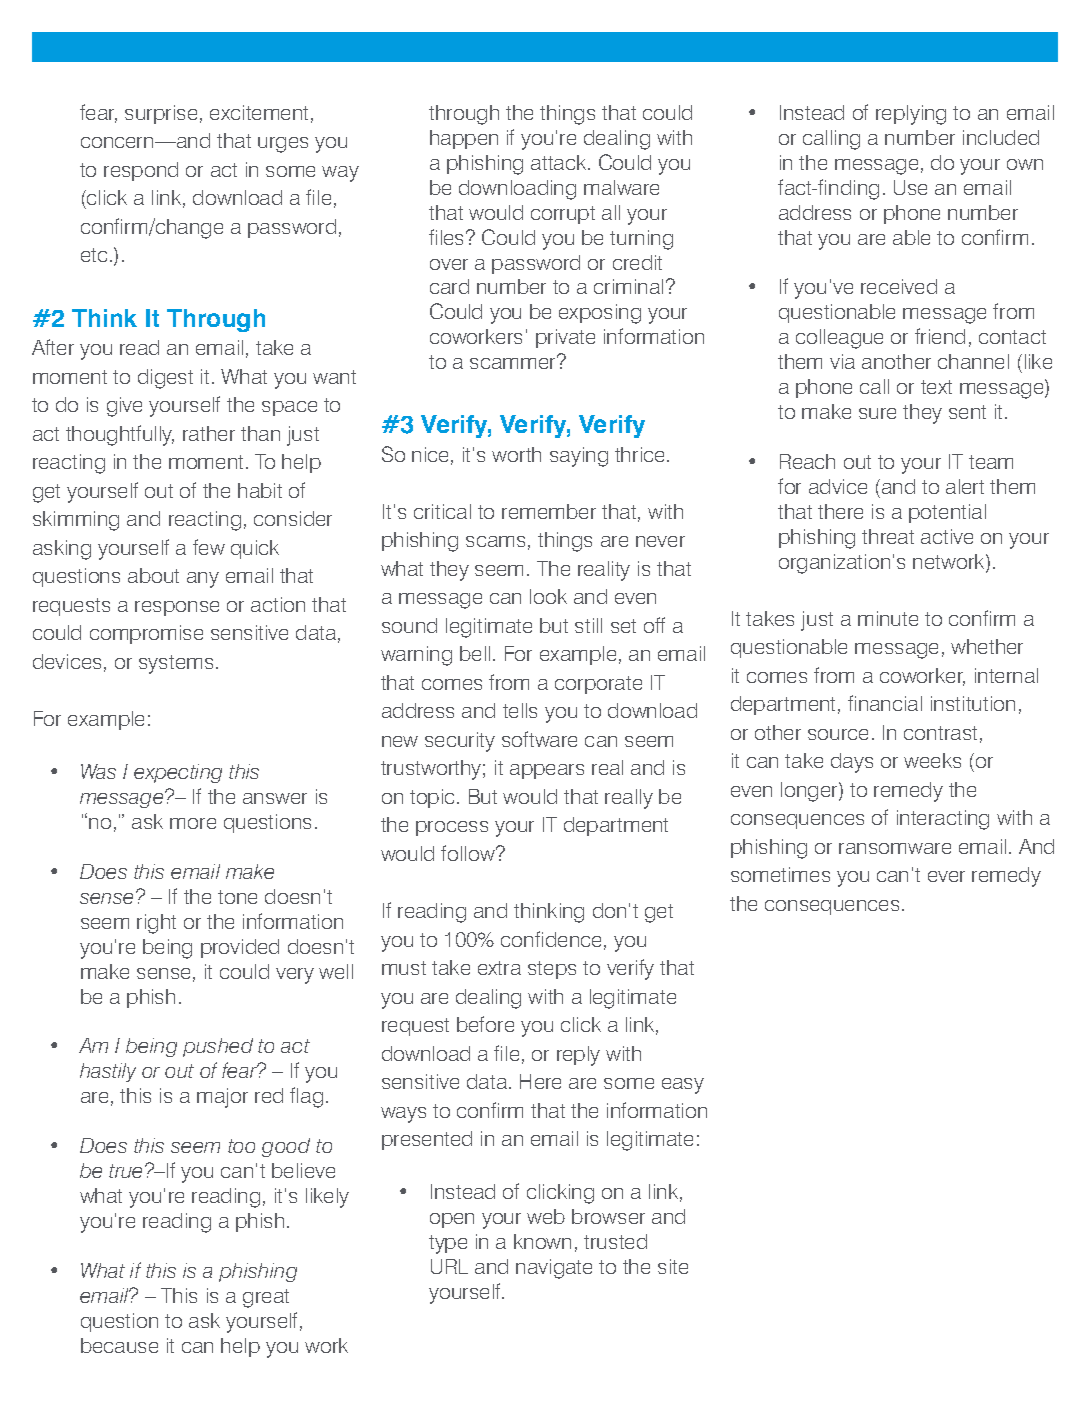 The image size is (1090, 1411). Describe the element at coordinates (119, 1345) in the document. I see `because` at that location.
